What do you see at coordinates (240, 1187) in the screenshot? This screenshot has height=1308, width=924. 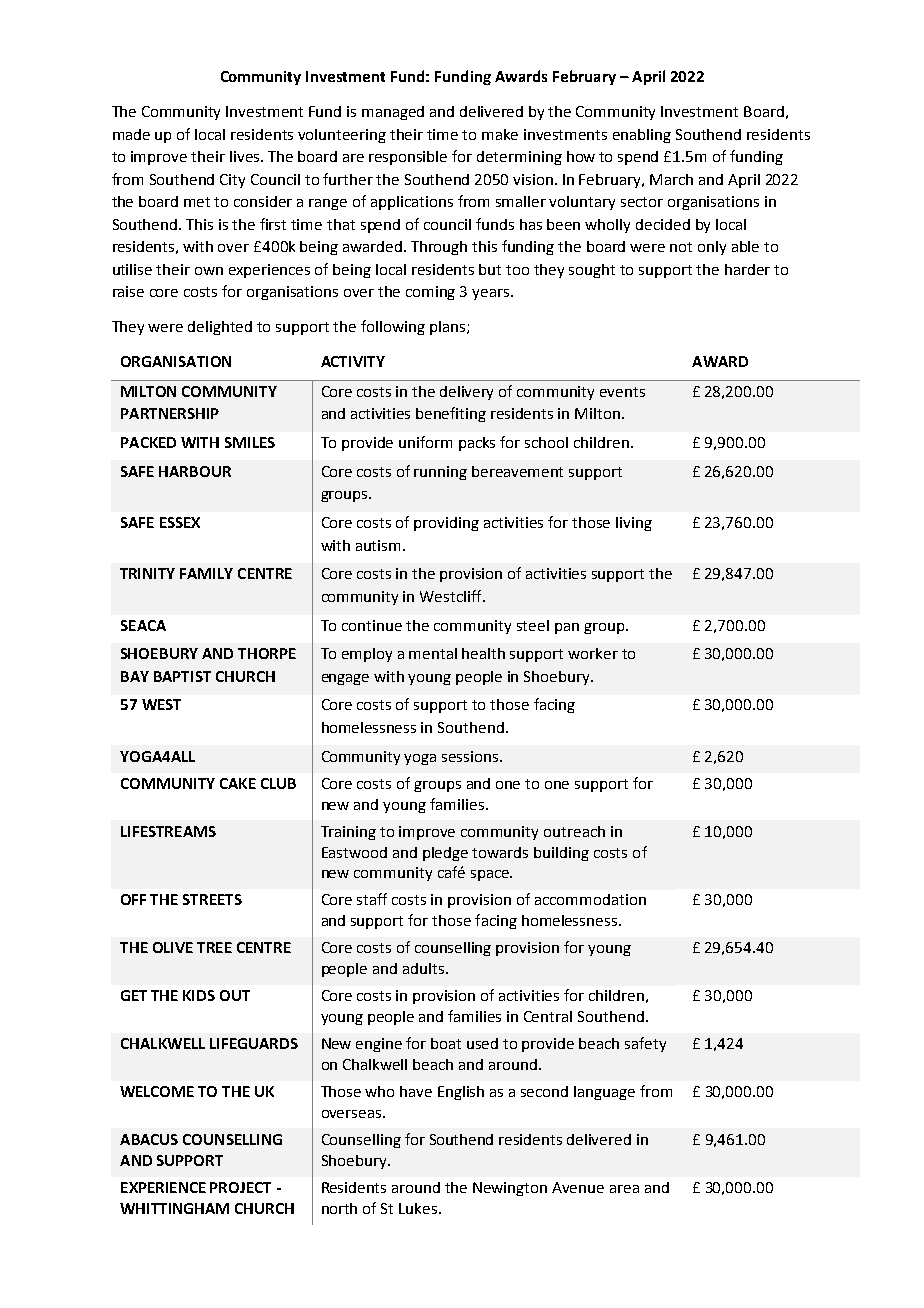 I see `PROJECT` at bounding box center [240, 1187].
